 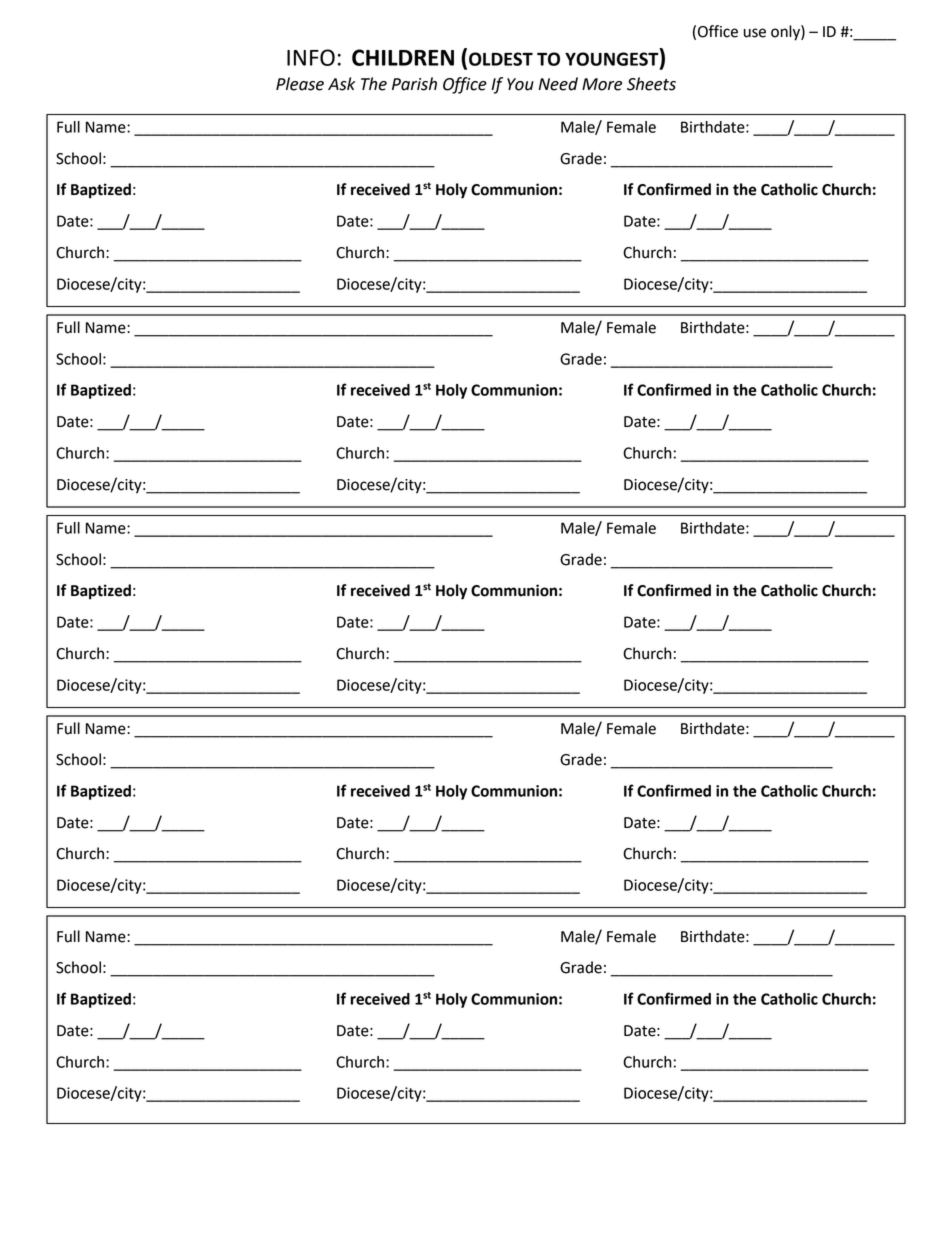 What do you see at coordinates (651, 84) in the screenshot?
I see `Sheets` at bounding box center [651, 84].
